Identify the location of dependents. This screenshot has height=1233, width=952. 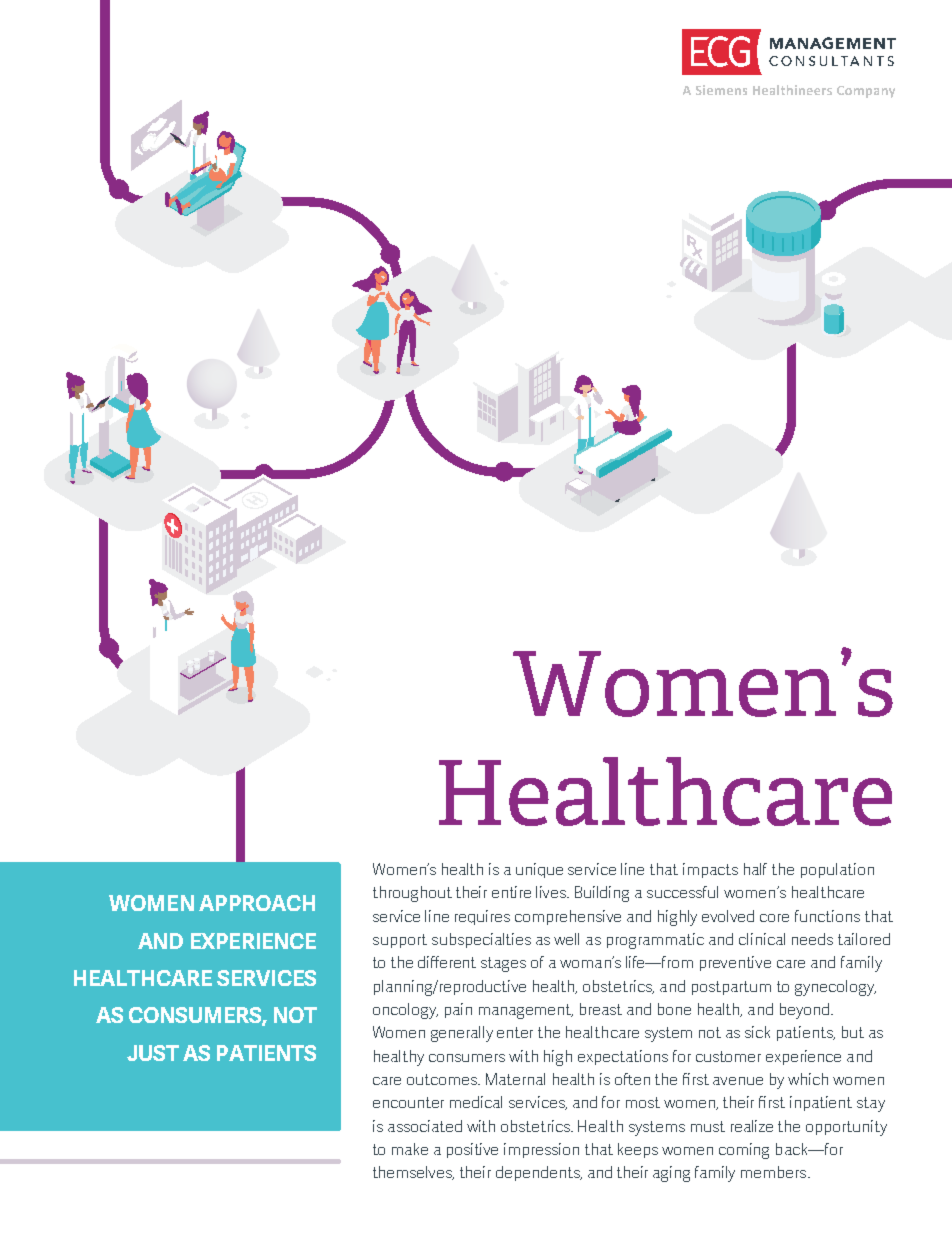
(539, 1173).
